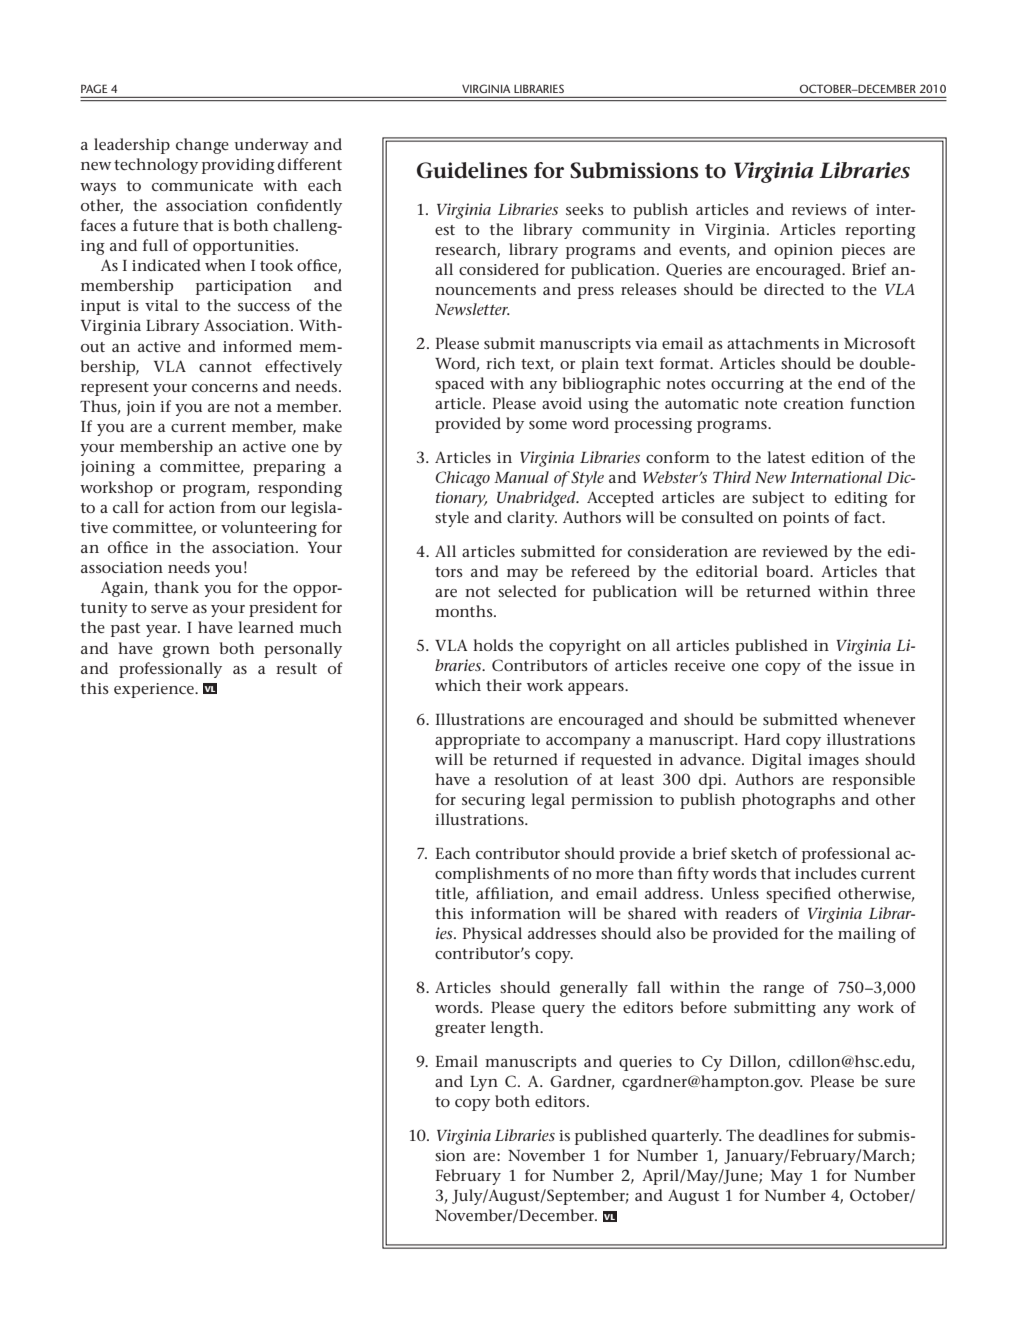 This image has height=1329, width=1027. What do you see at coordinates (460, 1030) in the image?
I see `greater` at bounding box center [460, 1030].
